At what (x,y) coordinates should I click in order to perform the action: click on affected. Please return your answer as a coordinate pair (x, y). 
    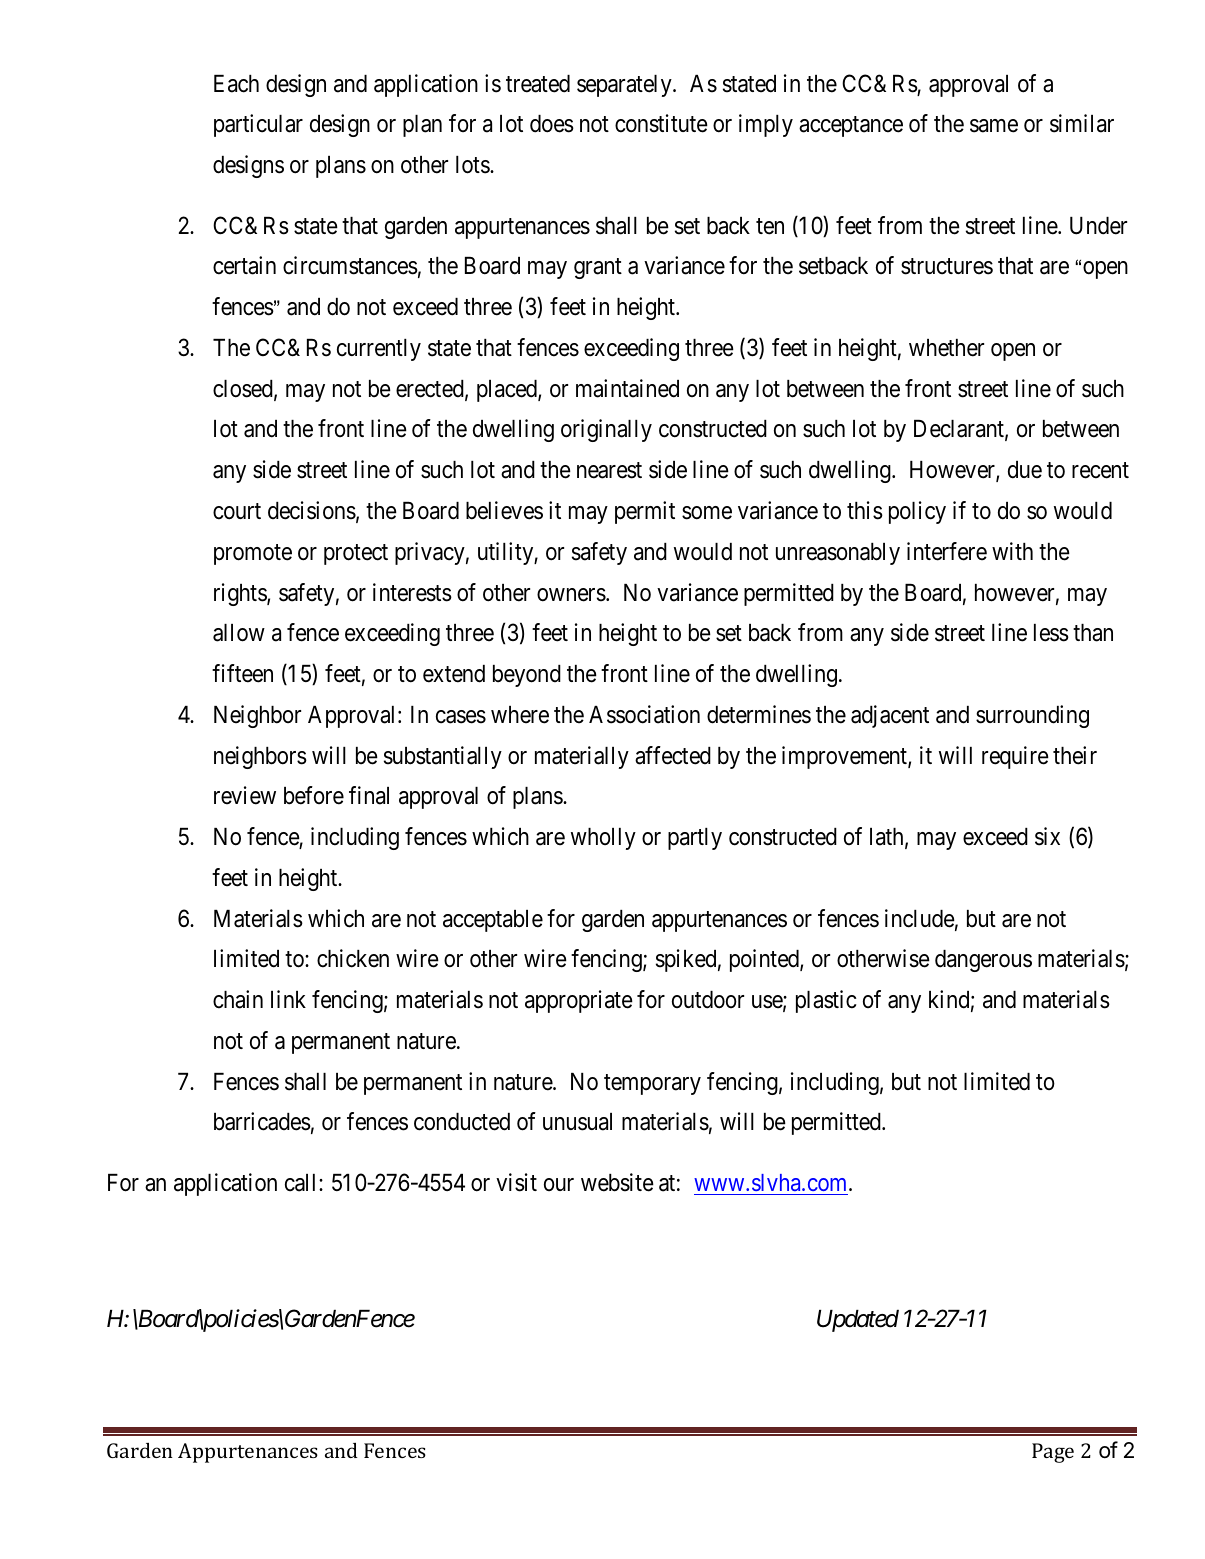
    Looking at the image, I should click on (673, 755).
